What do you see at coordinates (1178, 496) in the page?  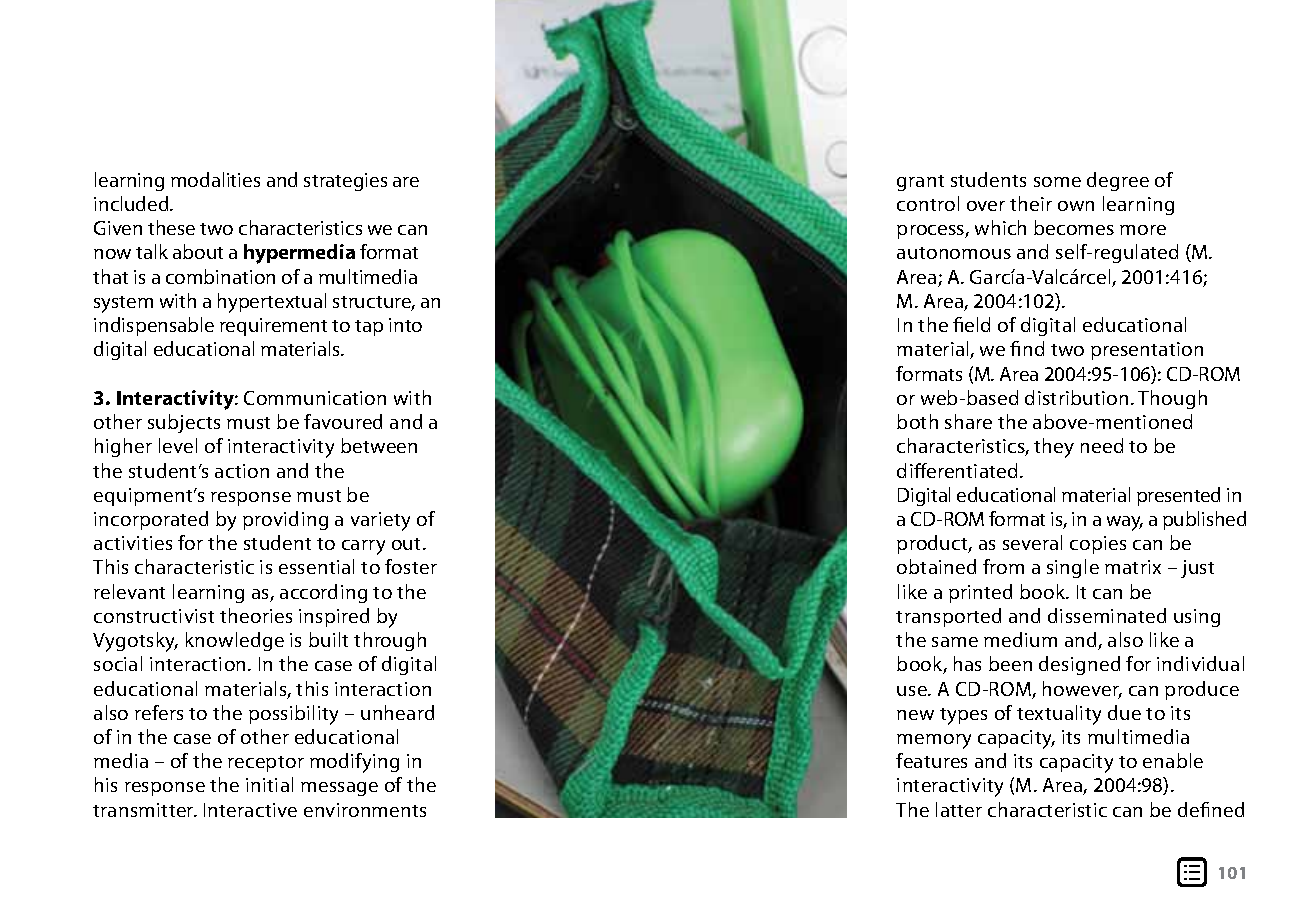 I see `presented` at bounding box center [1178, 496].
